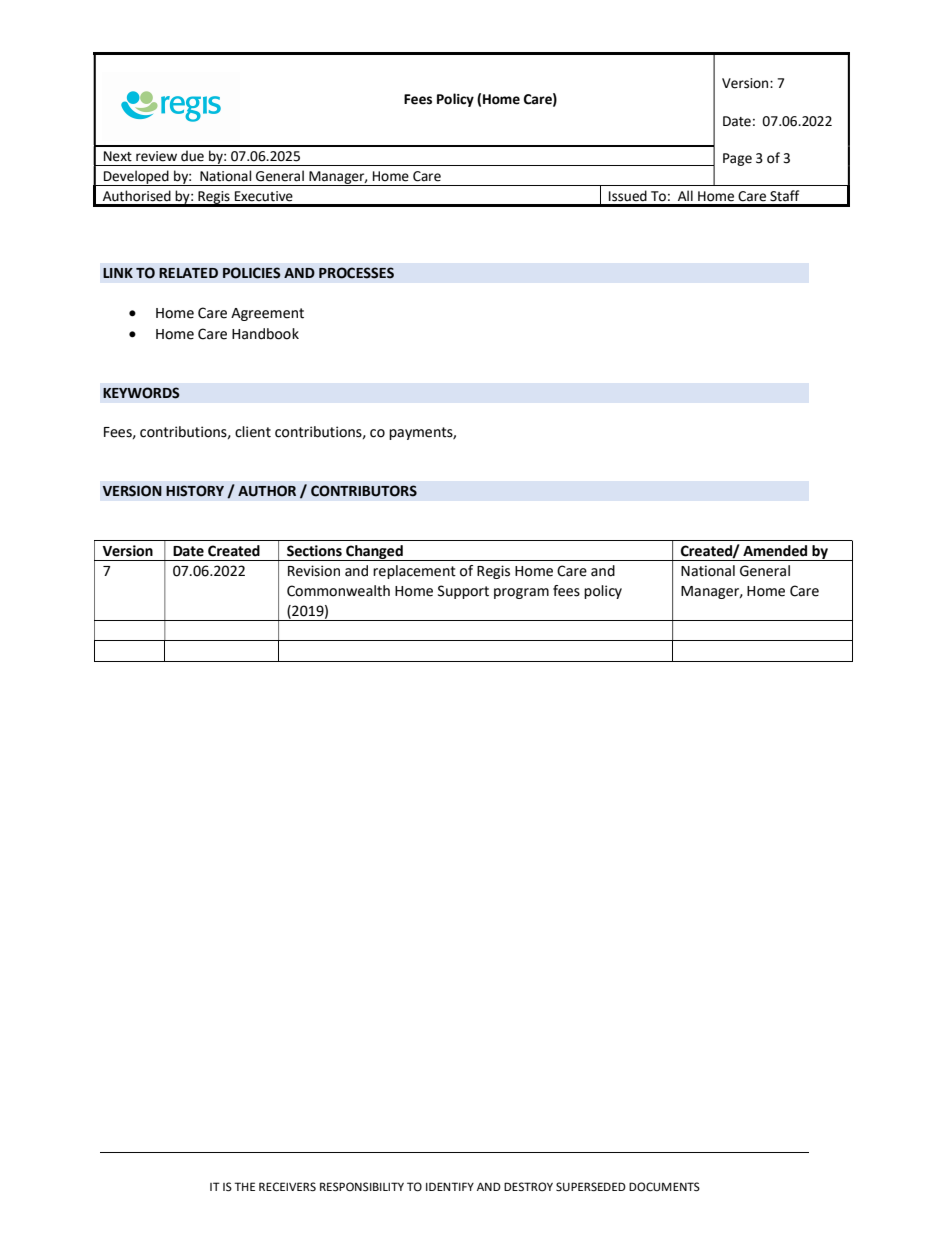 Image resolution: width=952 pixels, height=1233 pixels. I want to click on DOCUMENTS, so click(664, 1187).
